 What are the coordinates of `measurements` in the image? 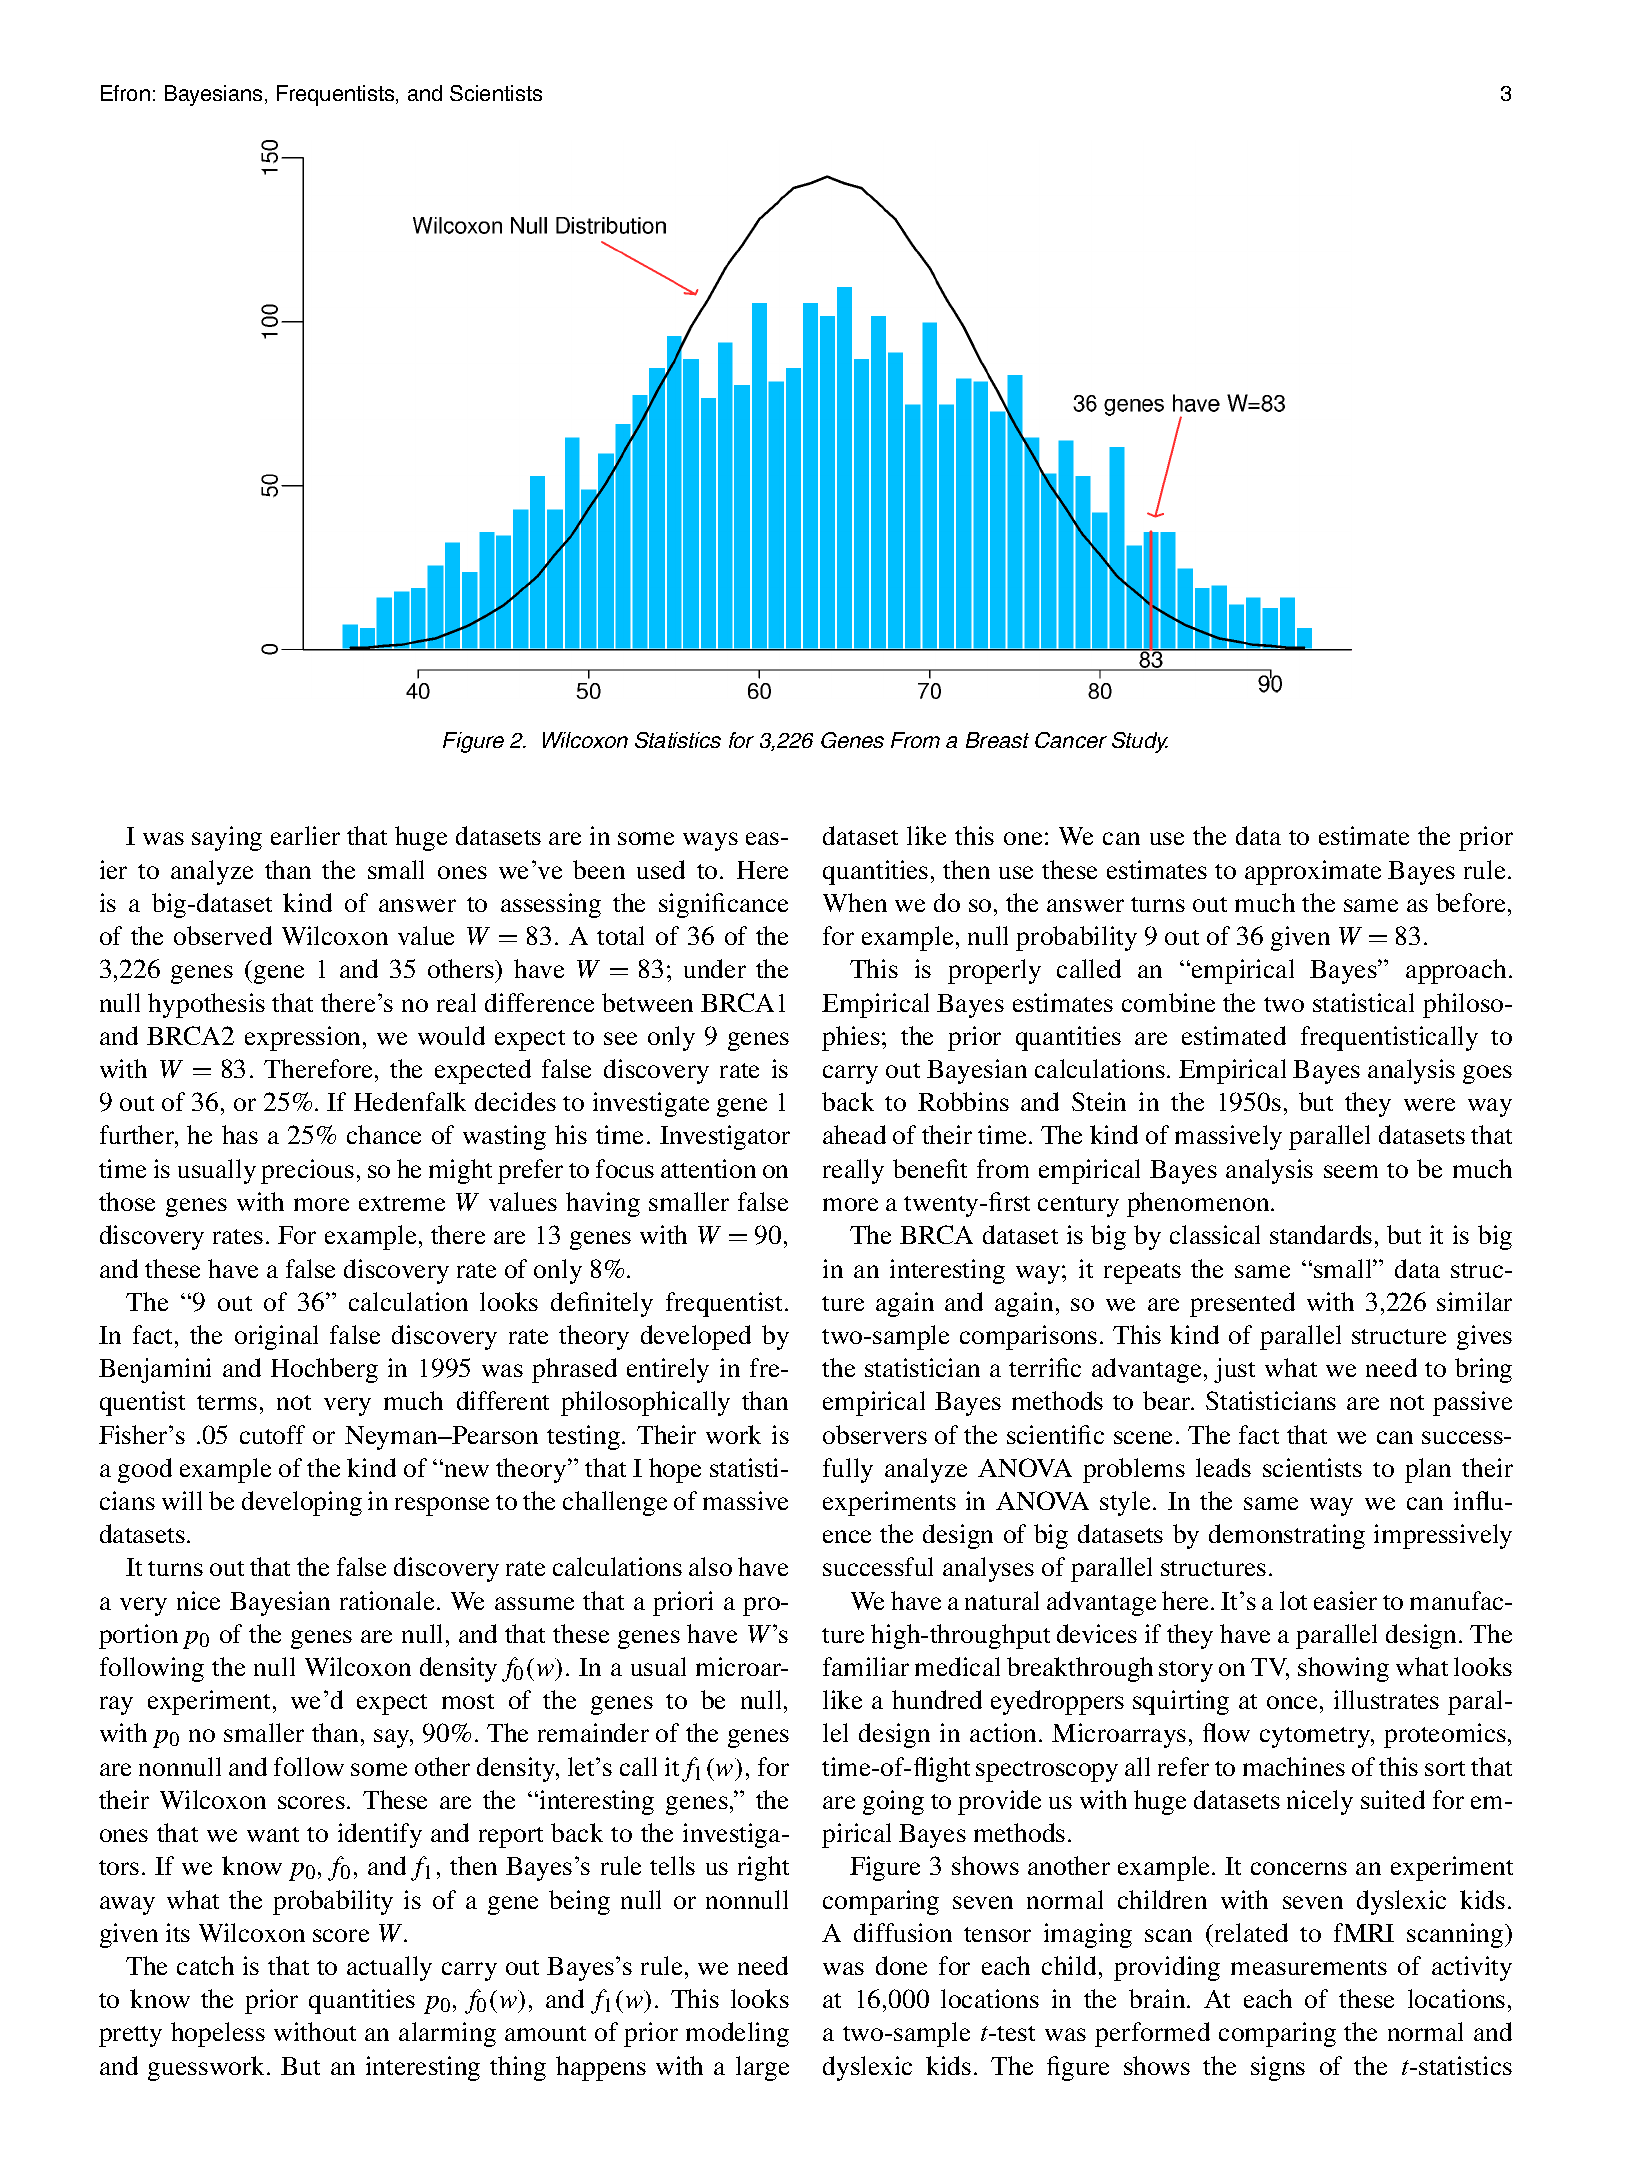 It's located at (1309, 1967).
